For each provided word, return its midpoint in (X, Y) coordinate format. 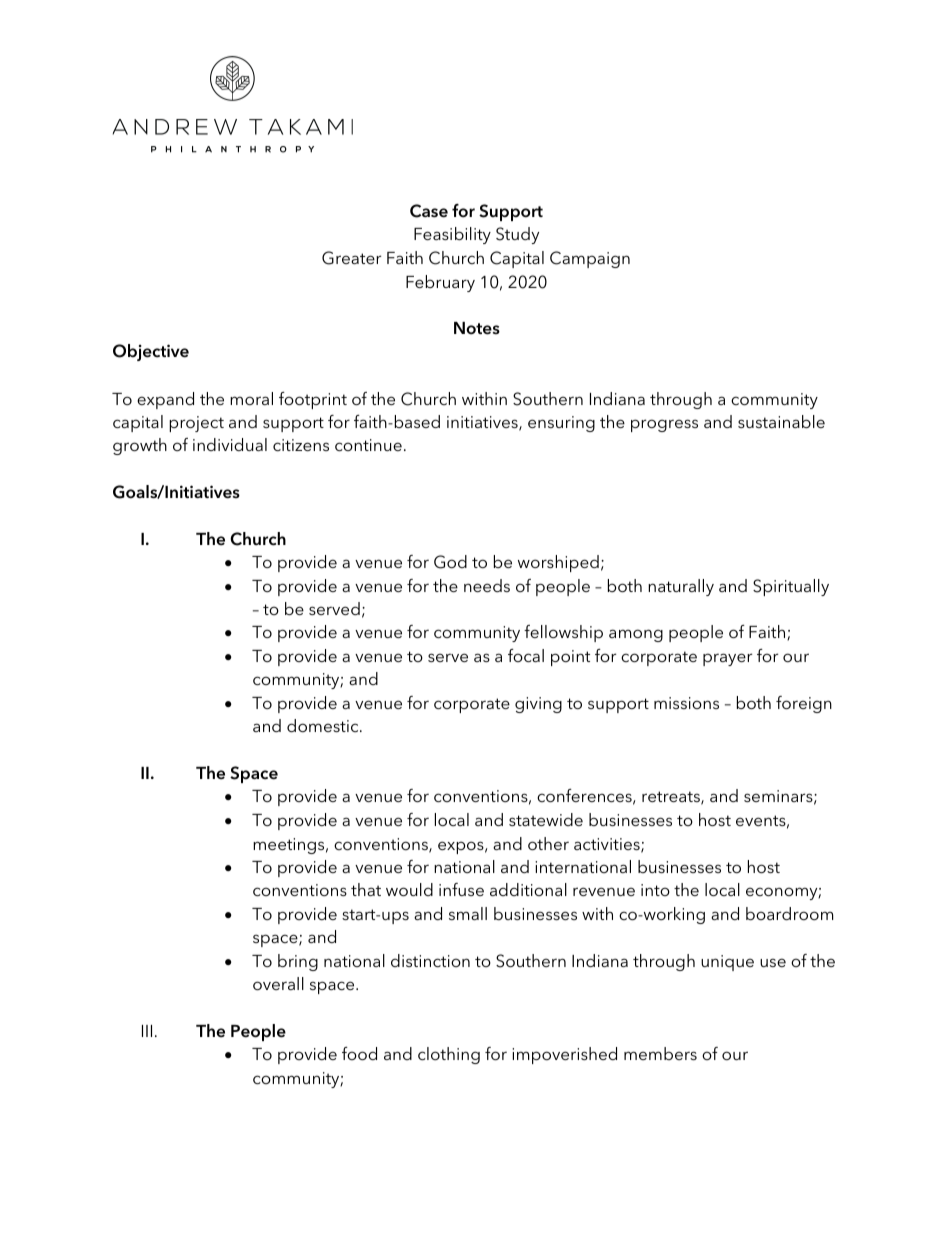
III (147, 1031)
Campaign (590, 259)
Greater (351, 258)
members (660, 1053)
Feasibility (452, 235)
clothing (449, 1055)
